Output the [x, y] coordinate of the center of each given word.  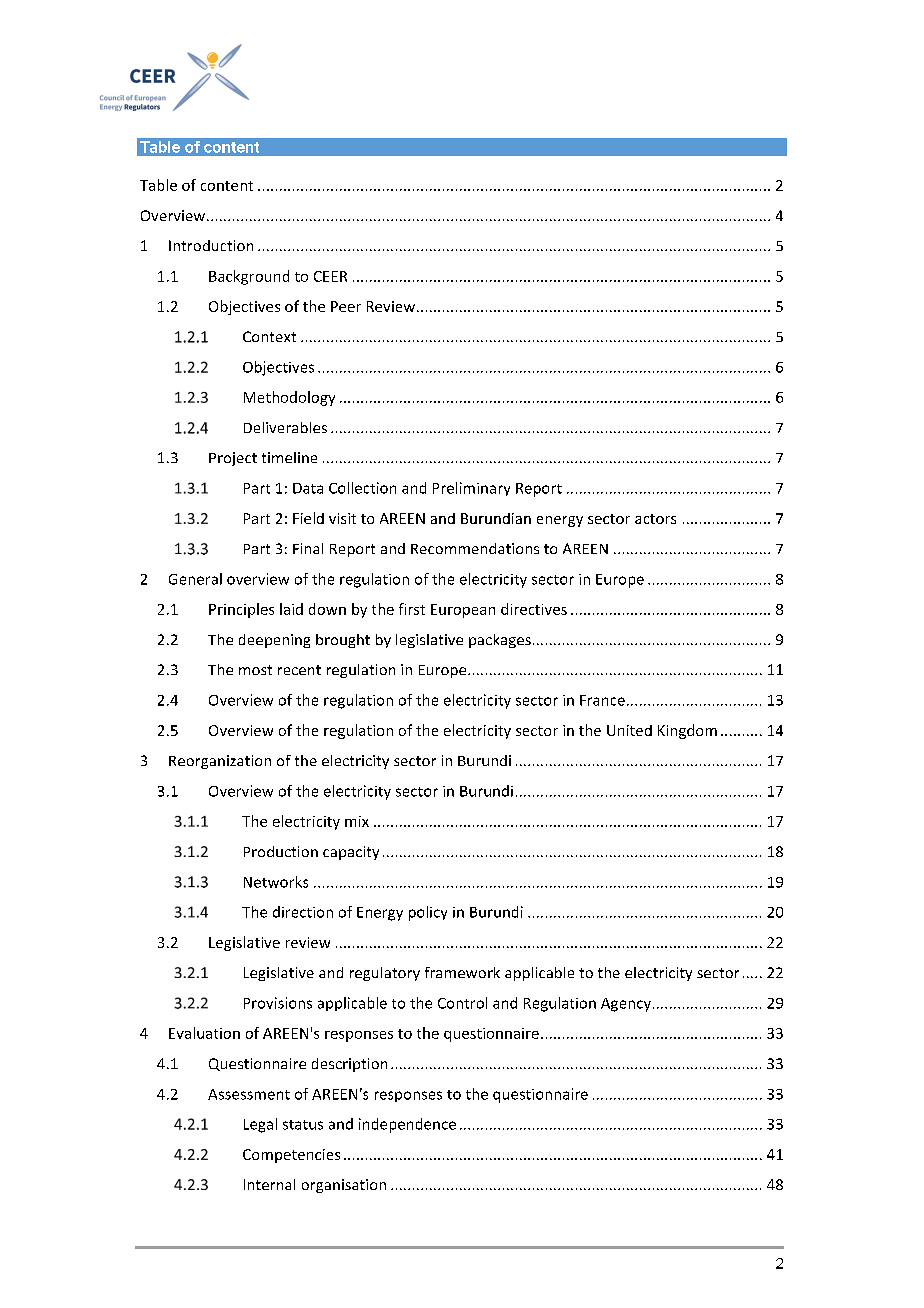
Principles [241, 610]
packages [500, 641]
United [629, 730]
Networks [276, 882]
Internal [269, 1184]
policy [428, 913]
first [412, 609]
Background [249, 277]
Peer [346, 306]
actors [655, 519]
